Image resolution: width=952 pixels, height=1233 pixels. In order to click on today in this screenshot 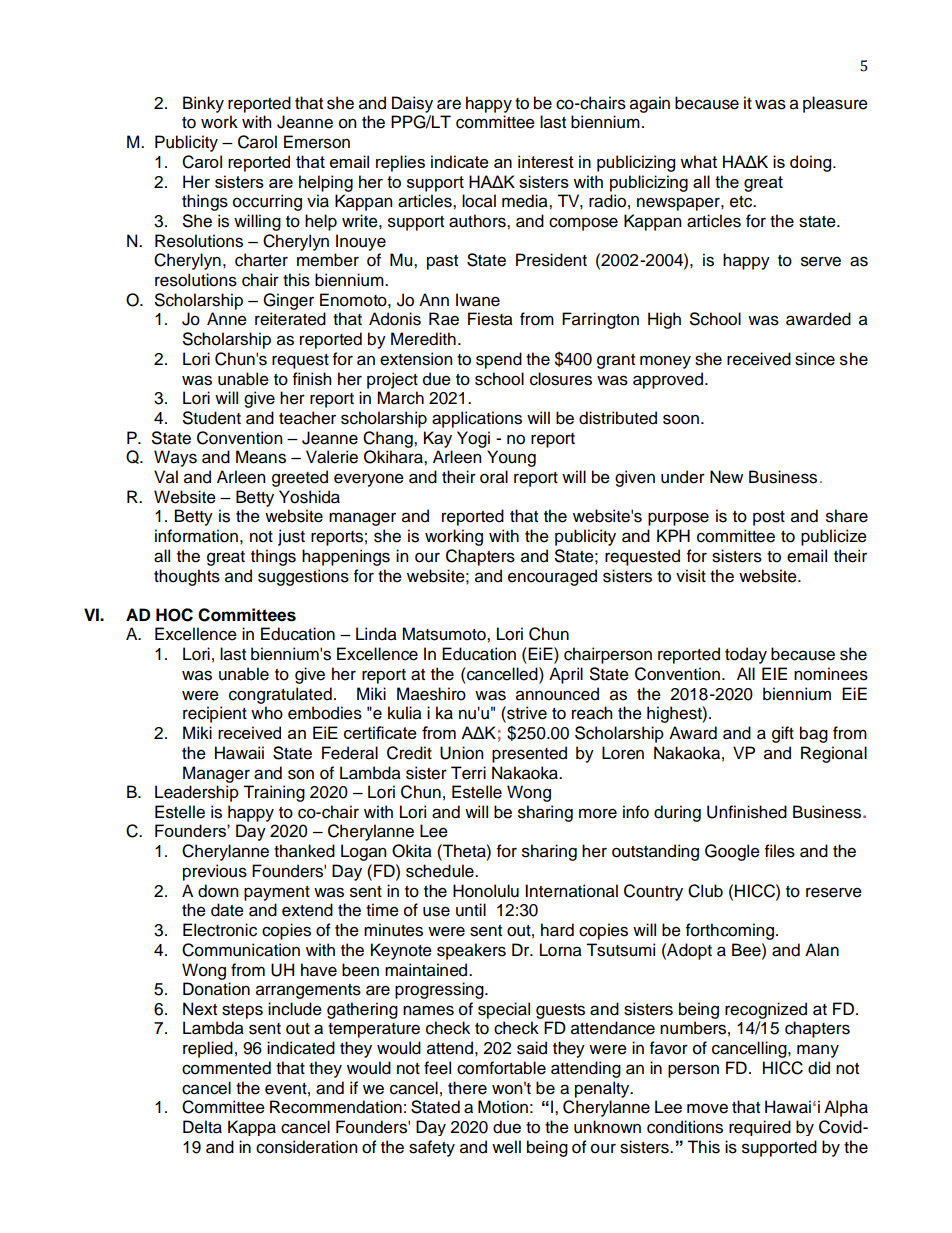, I will do `click(746, 655)`.
